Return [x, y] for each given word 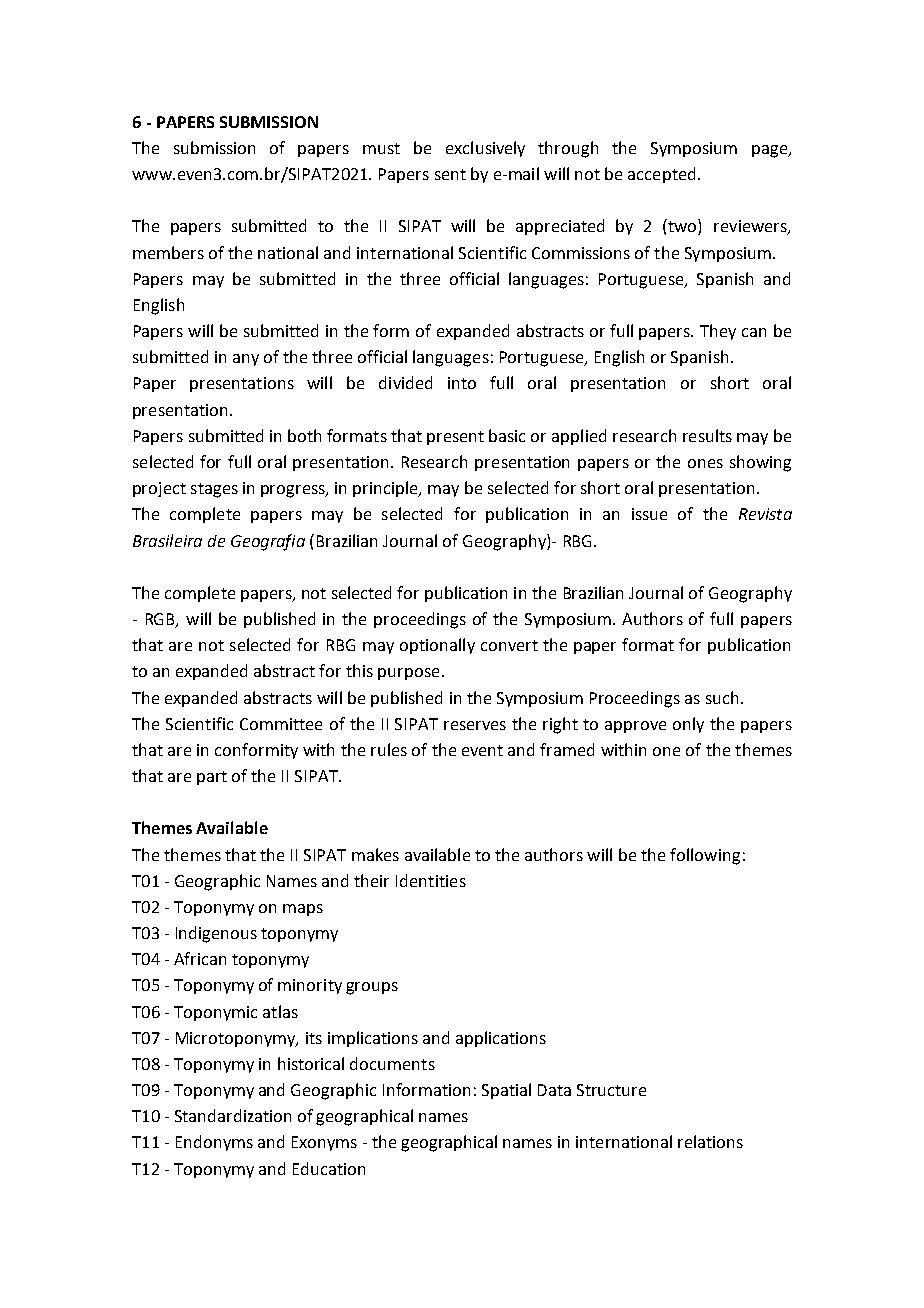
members [168, 252]
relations [710, 1141]
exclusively [485, 149]
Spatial [506, 1091]
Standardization [233, 1115]
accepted [661, 175]
